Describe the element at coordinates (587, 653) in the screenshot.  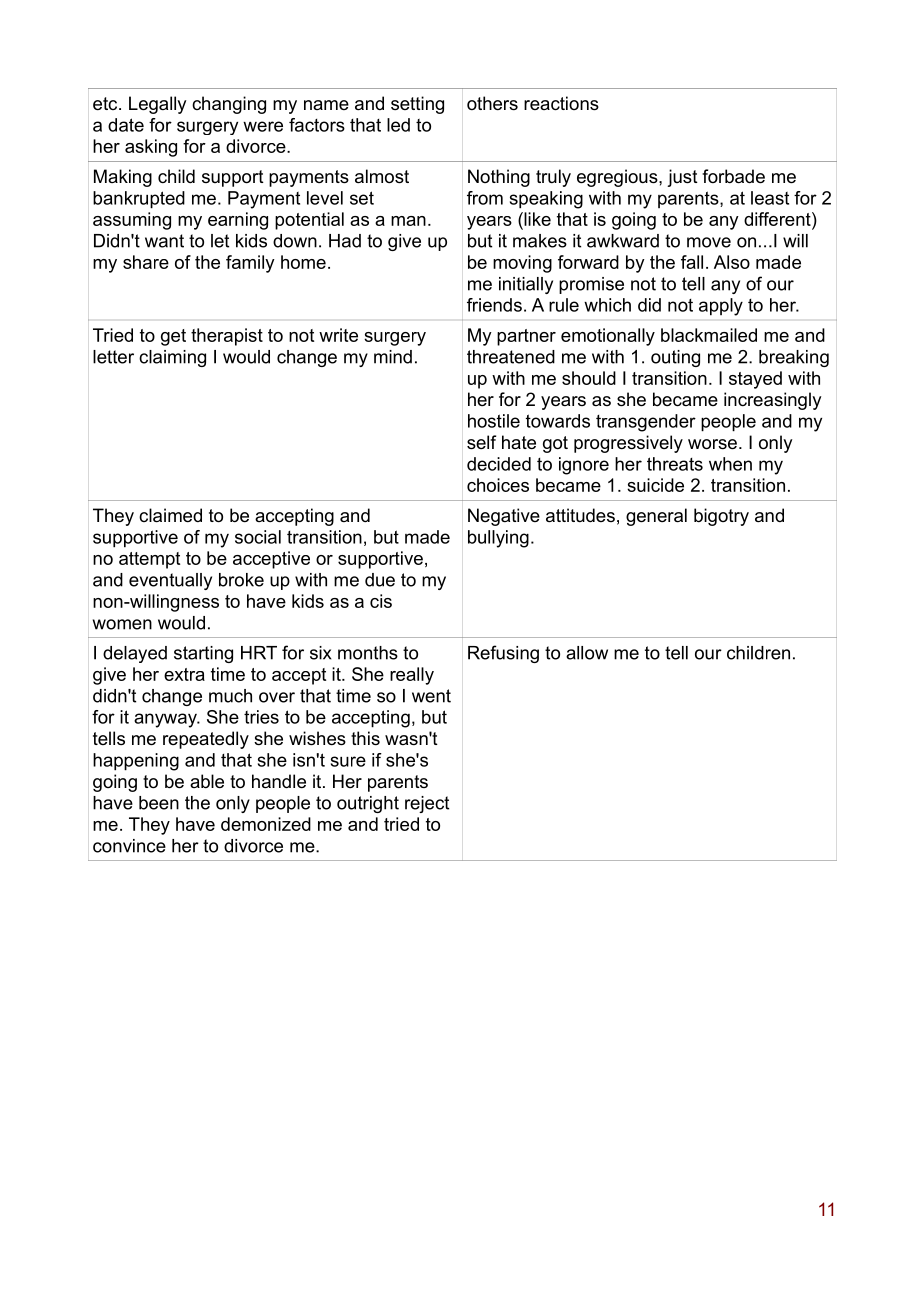
I see `allow` at that location.
